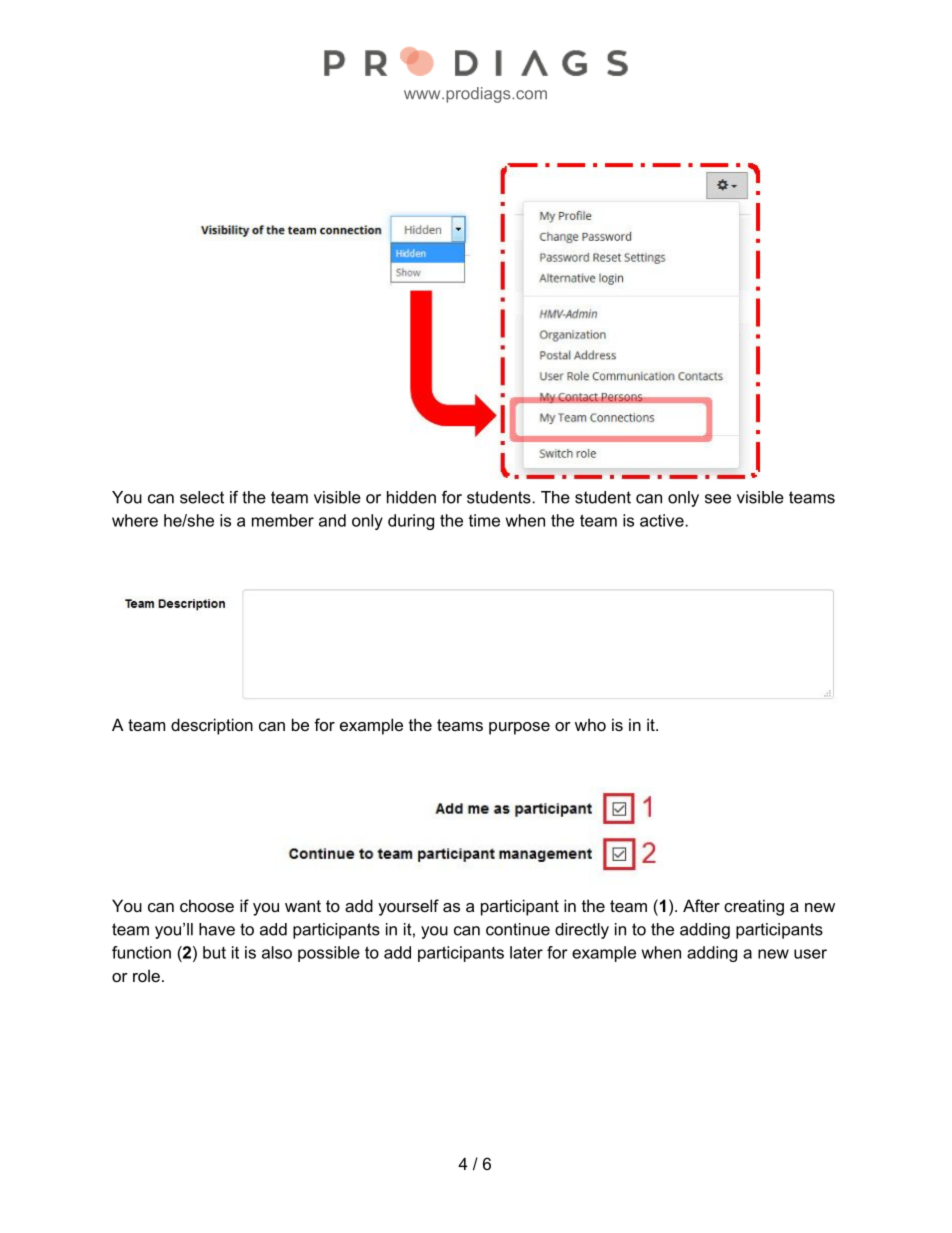 The image size is (952, 1233). What do you see at coordinates (408, 907) in the image?
I see `yourself` at bounding box center [408, 907].
